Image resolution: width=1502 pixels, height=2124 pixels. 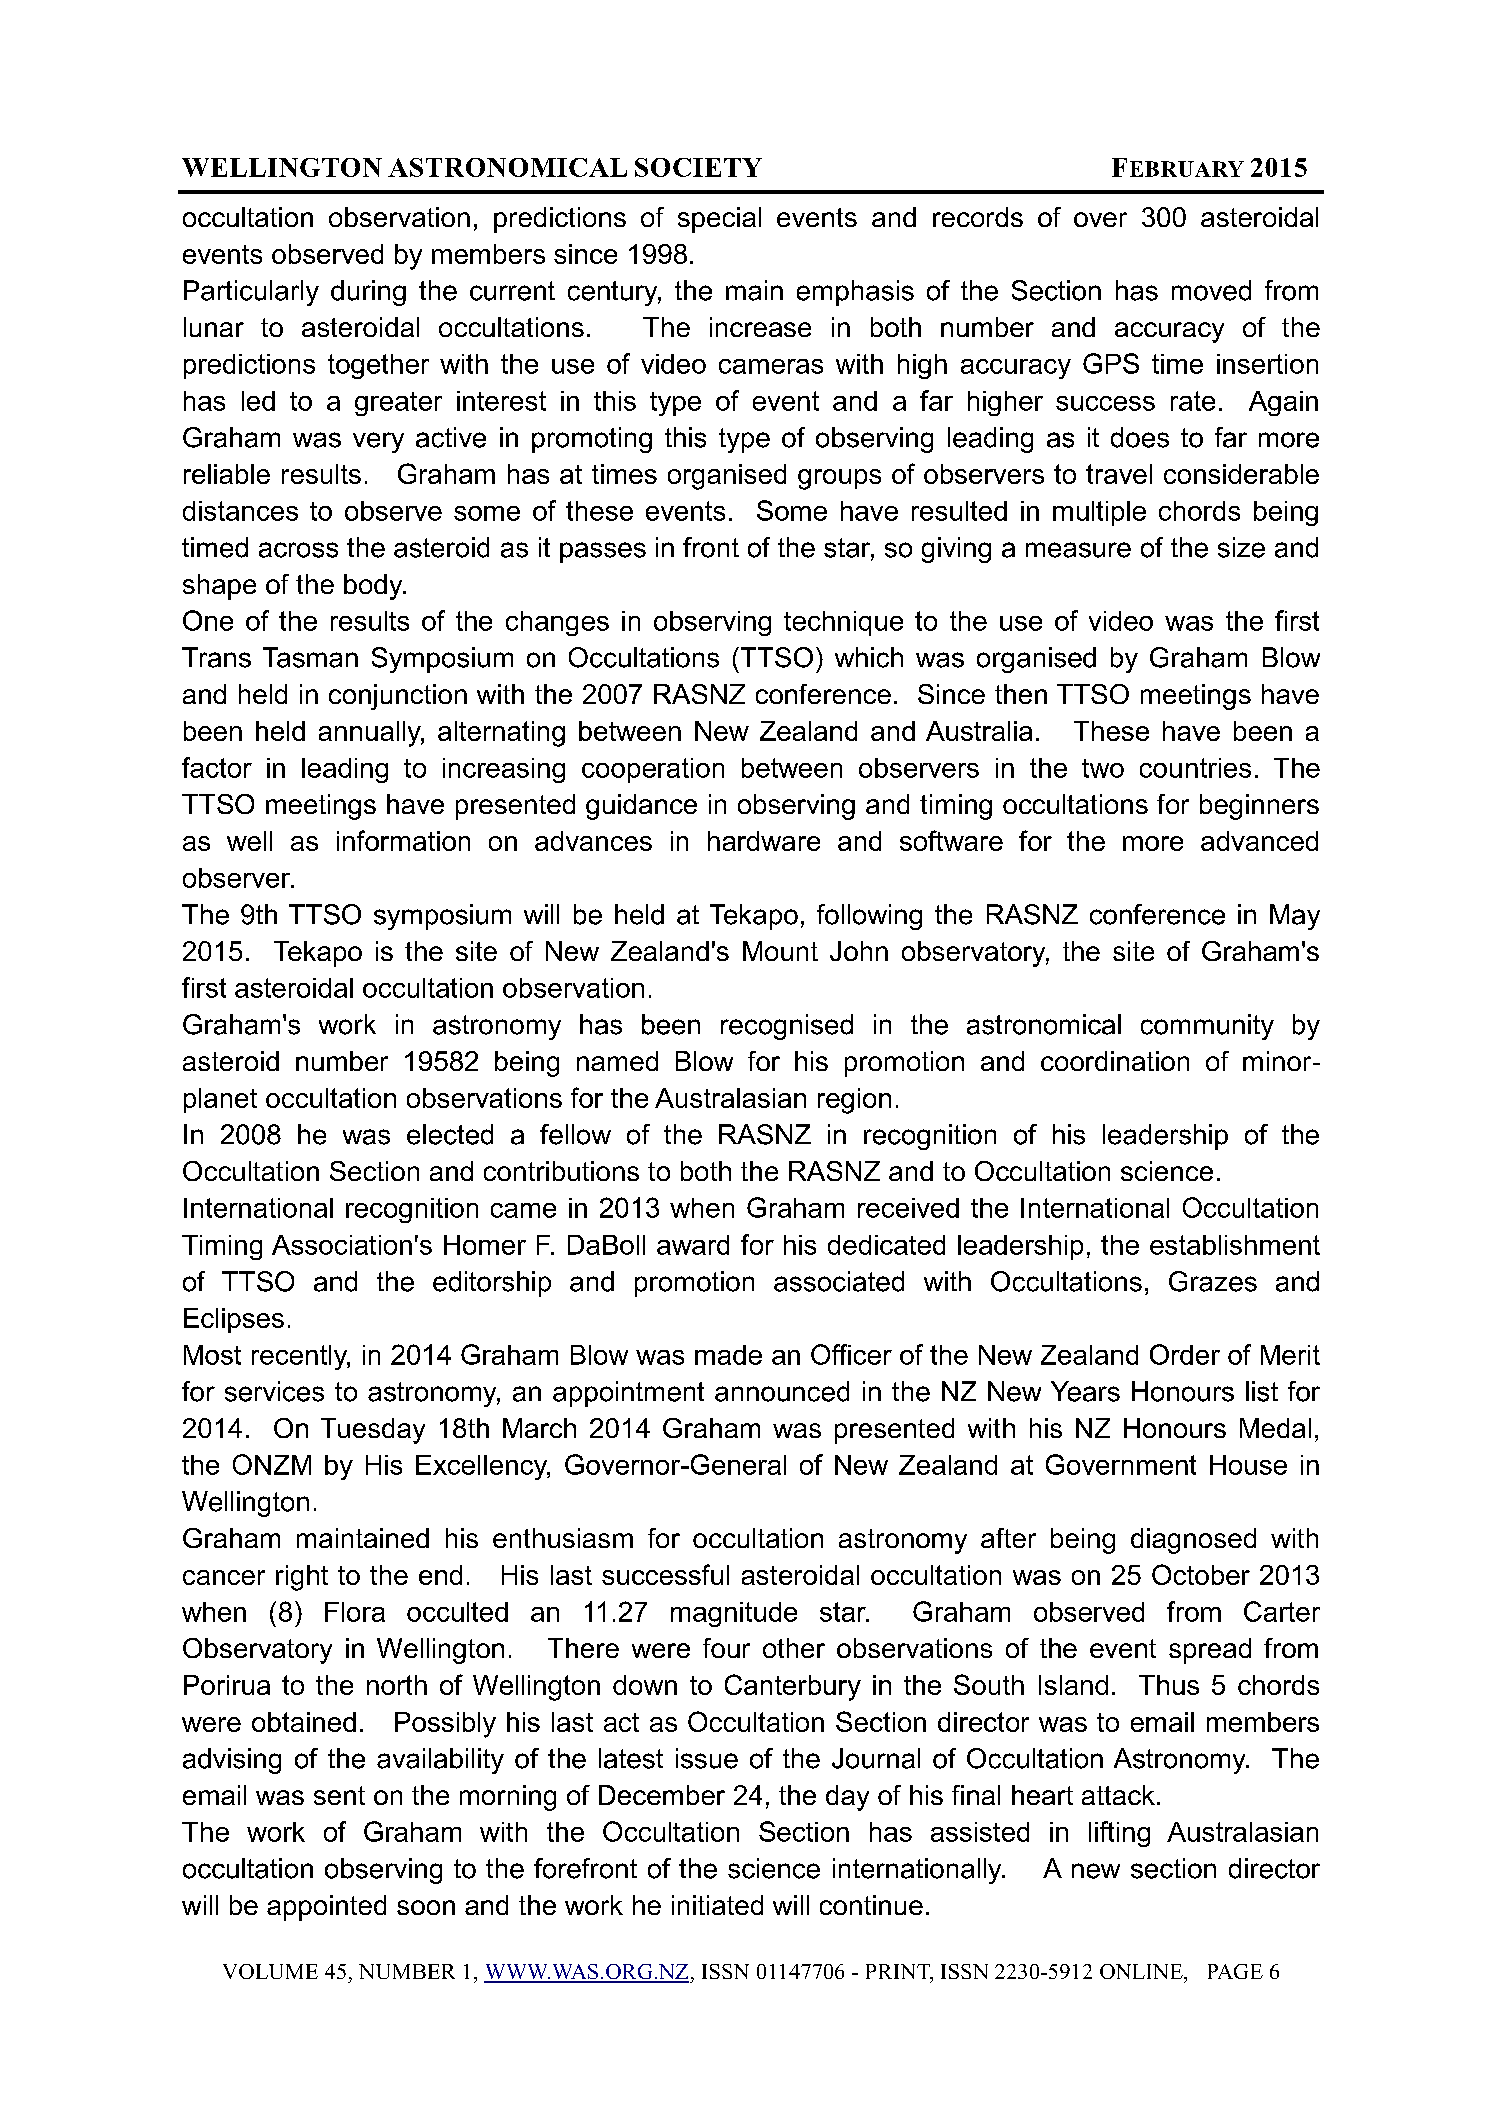 I want to click on recognised, so click(x=787, y=1027).
